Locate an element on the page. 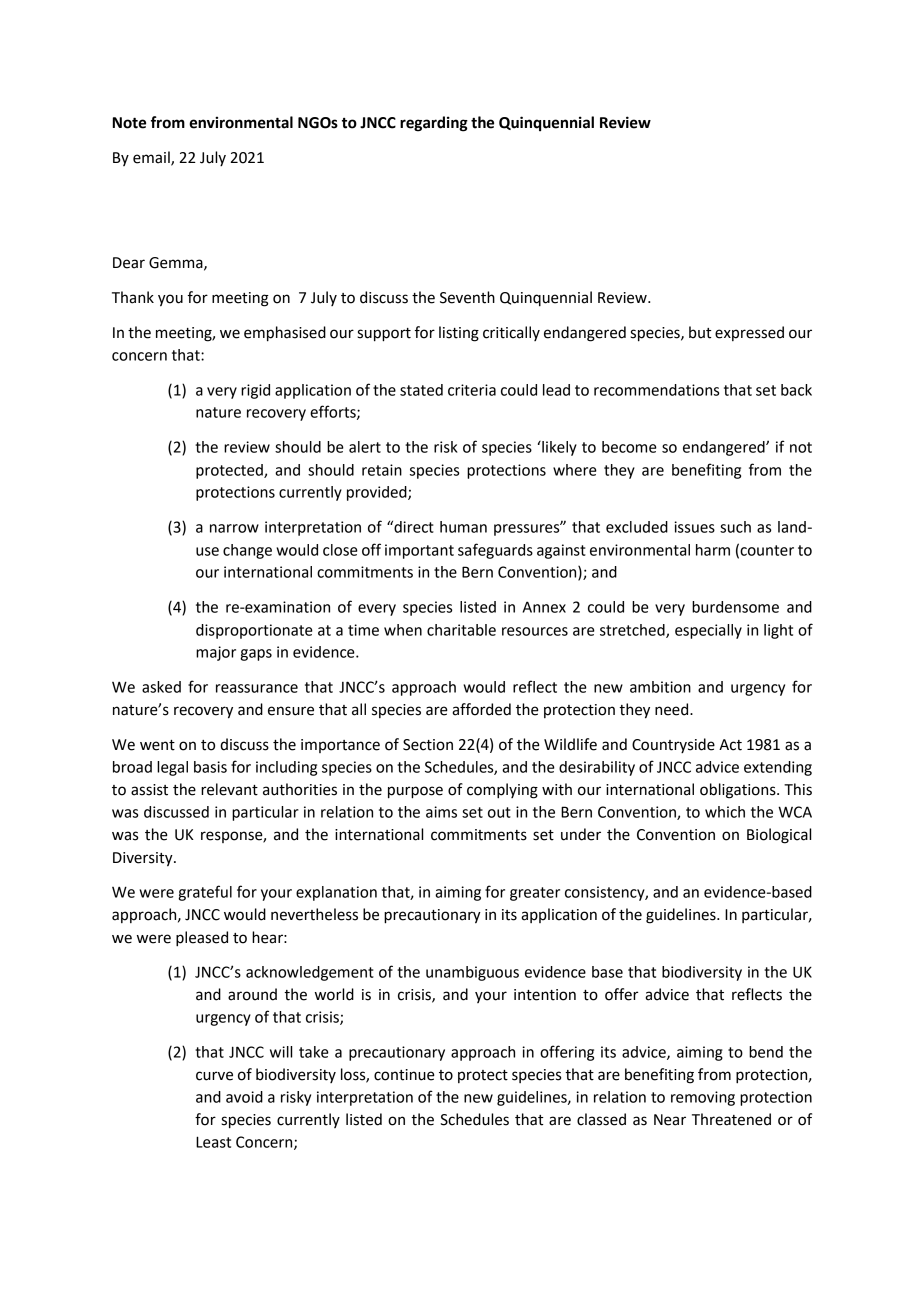 The width and height of the document is (924, 1308). relevant is located at coordinates (229, 789).
